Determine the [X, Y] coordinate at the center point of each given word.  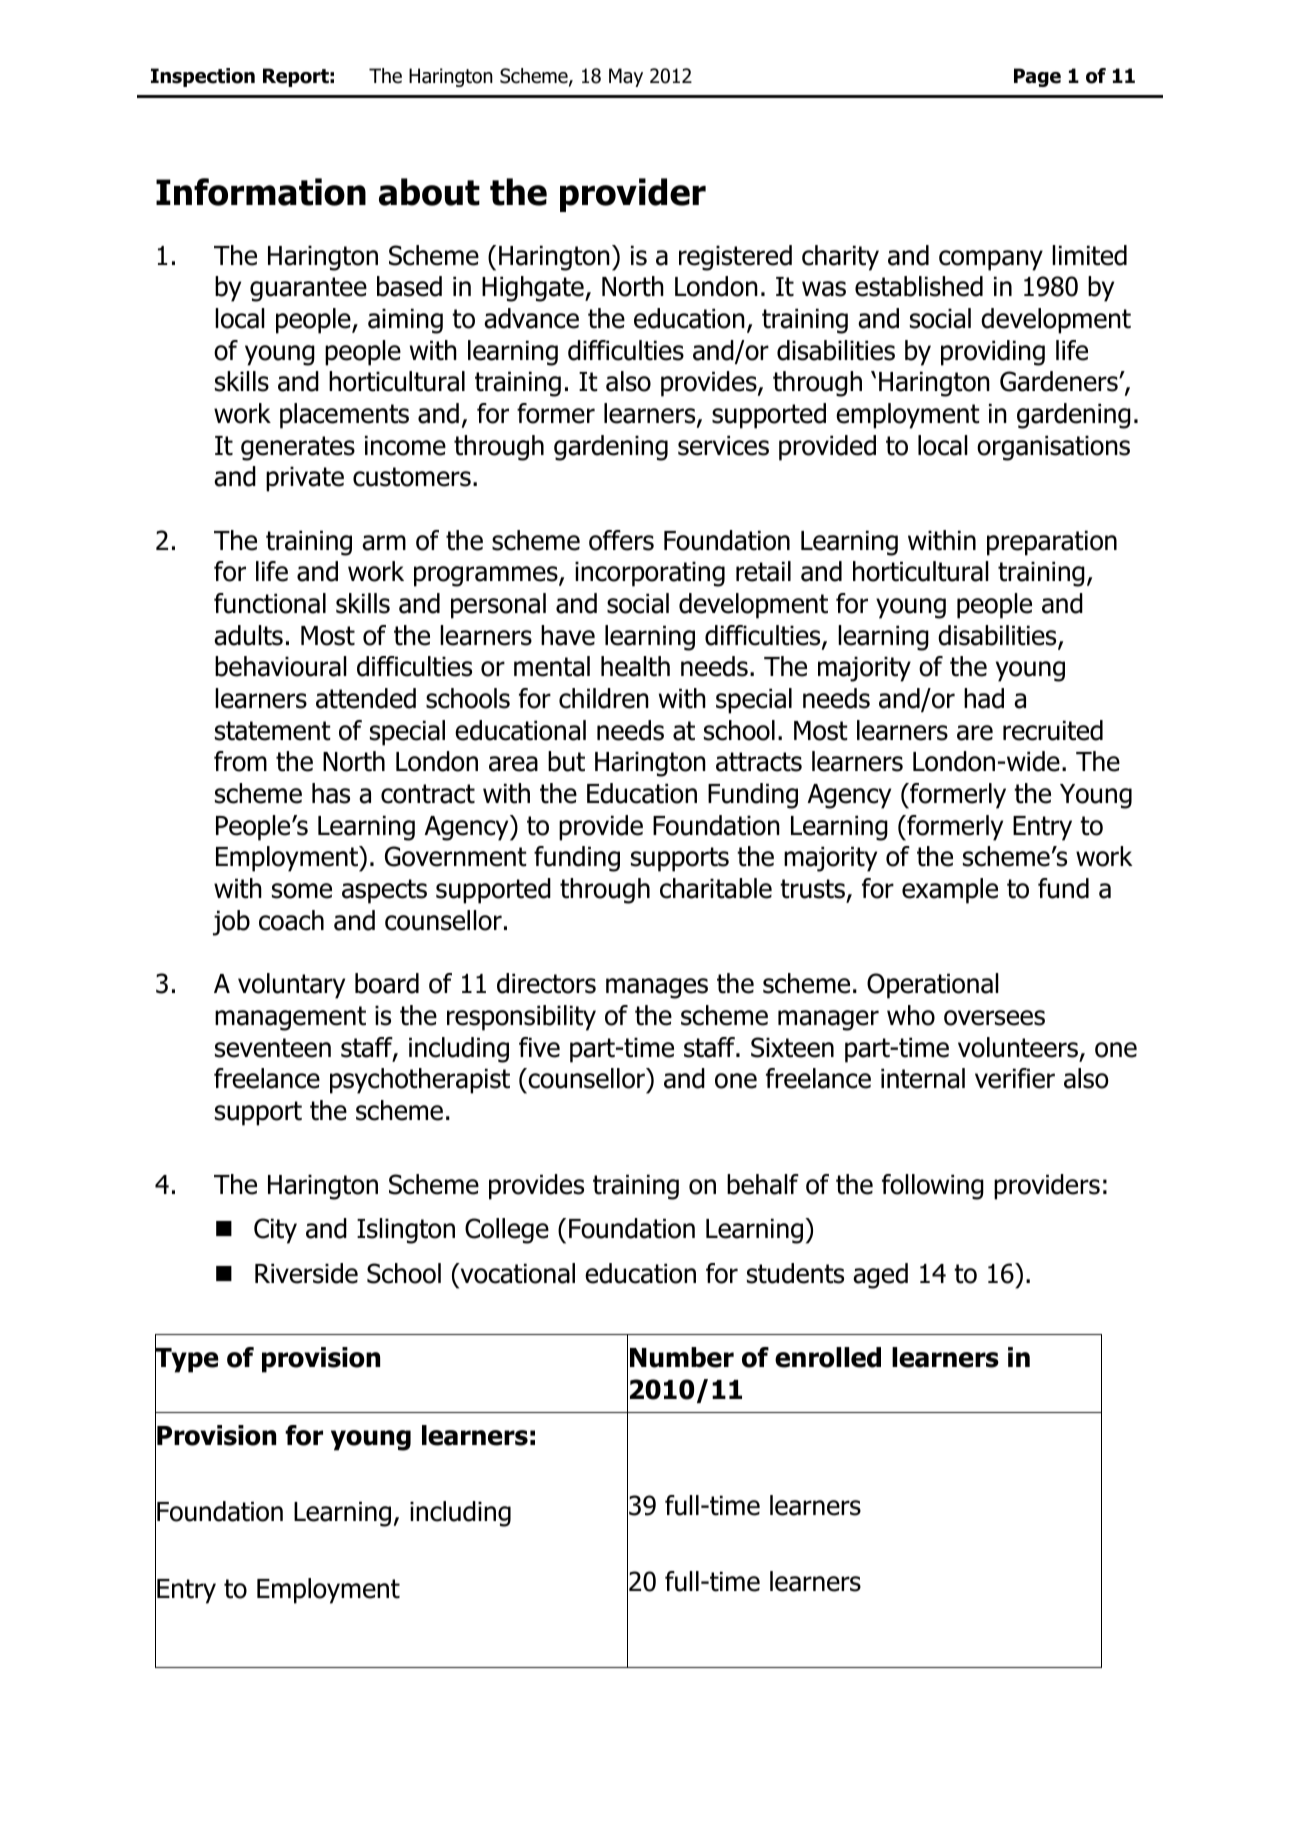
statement [273, 731]
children [604, 698]
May [626, 77]
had [984, 698]
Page [1037, 77]
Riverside [306, 1273]
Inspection [203, 77]
